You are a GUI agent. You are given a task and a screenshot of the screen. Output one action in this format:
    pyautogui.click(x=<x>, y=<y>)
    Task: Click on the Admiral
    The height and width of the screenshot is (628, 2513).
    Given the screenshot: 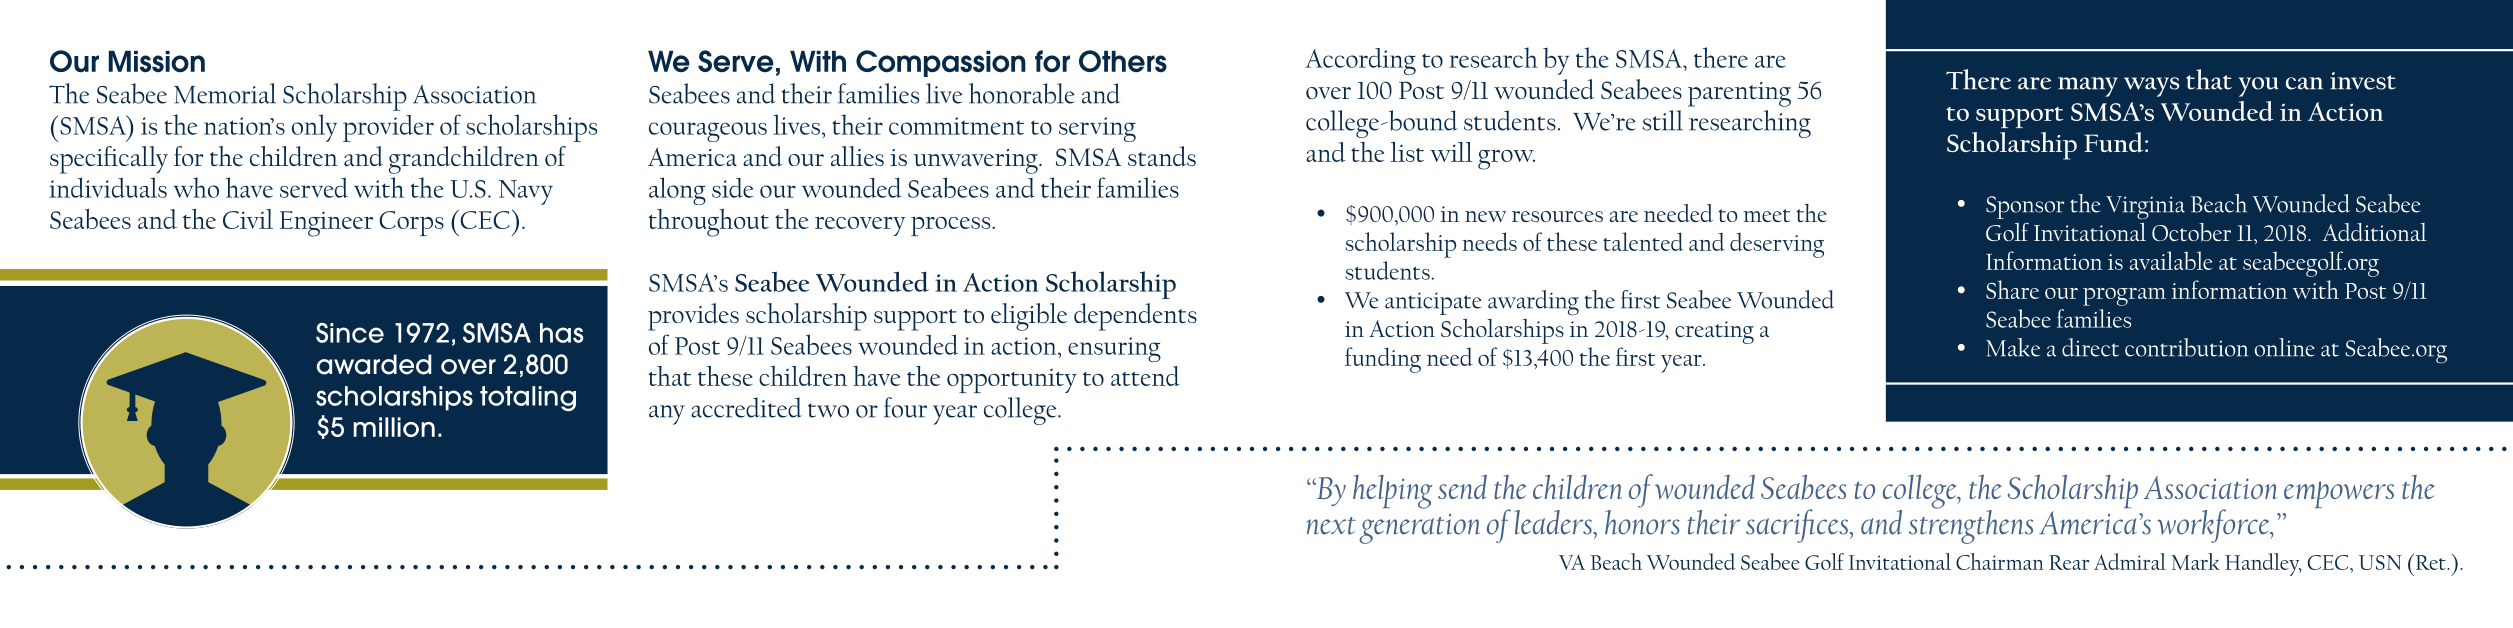 What is the action you would take?
    pyautogui.click(x=2130, y=561)
